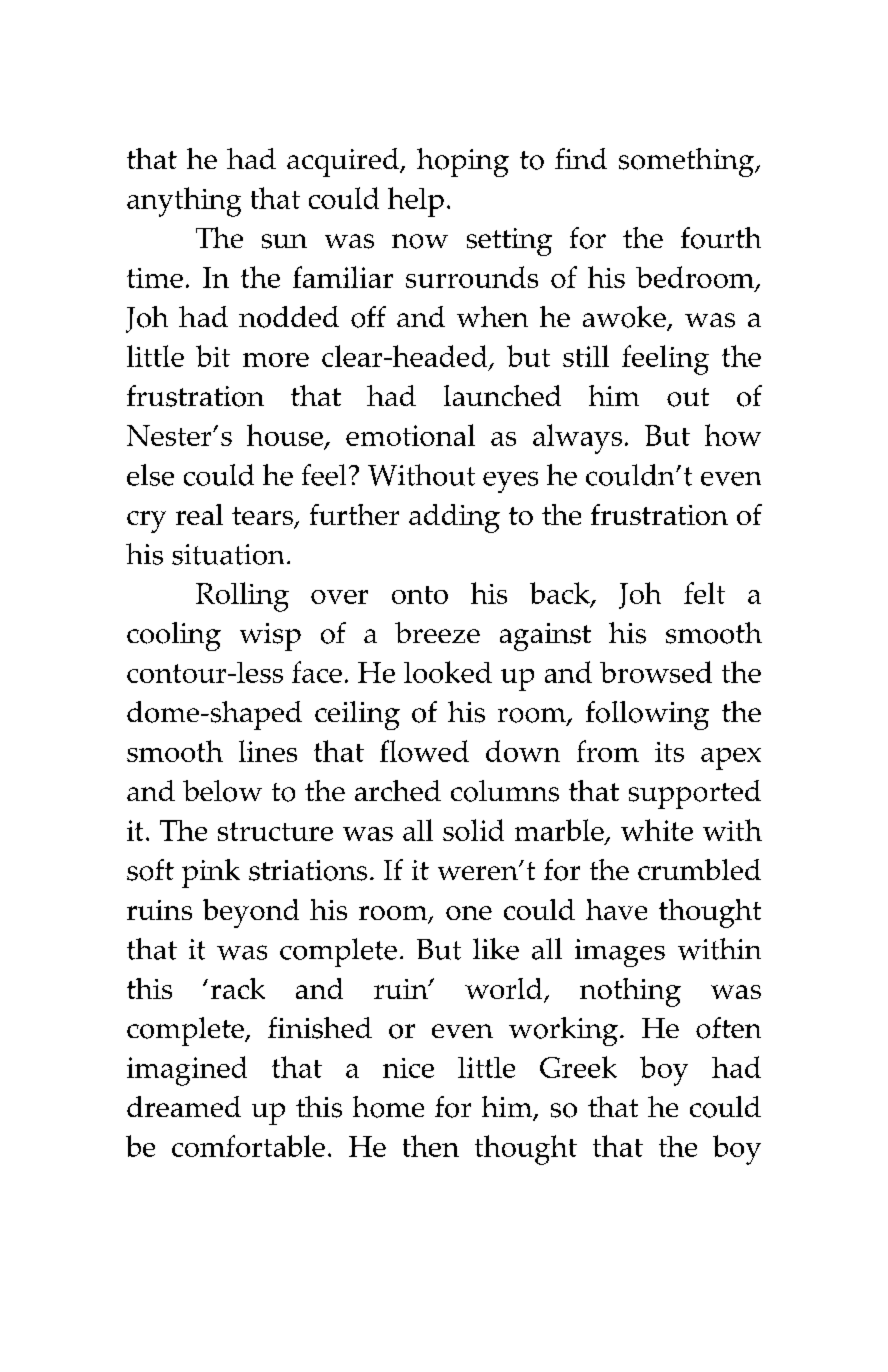 This screenshot has width=888, height=1372. Describe the element at coordinates (416, 202) in the screenshot. I see `help` at that location.
